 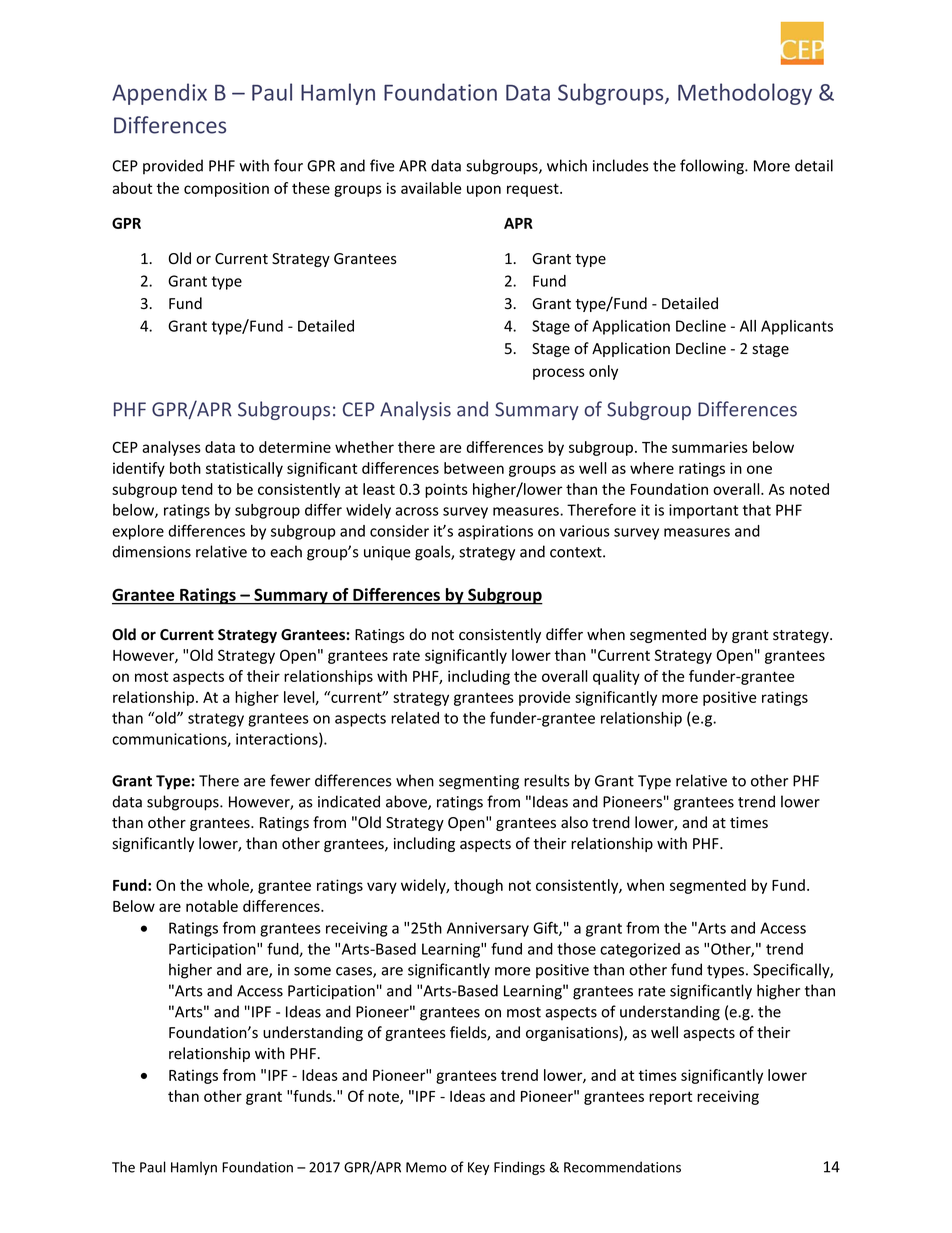 What do you see at coordinates (484, 191) in the page?
I see `upon` at bounding box center [484, 191].
